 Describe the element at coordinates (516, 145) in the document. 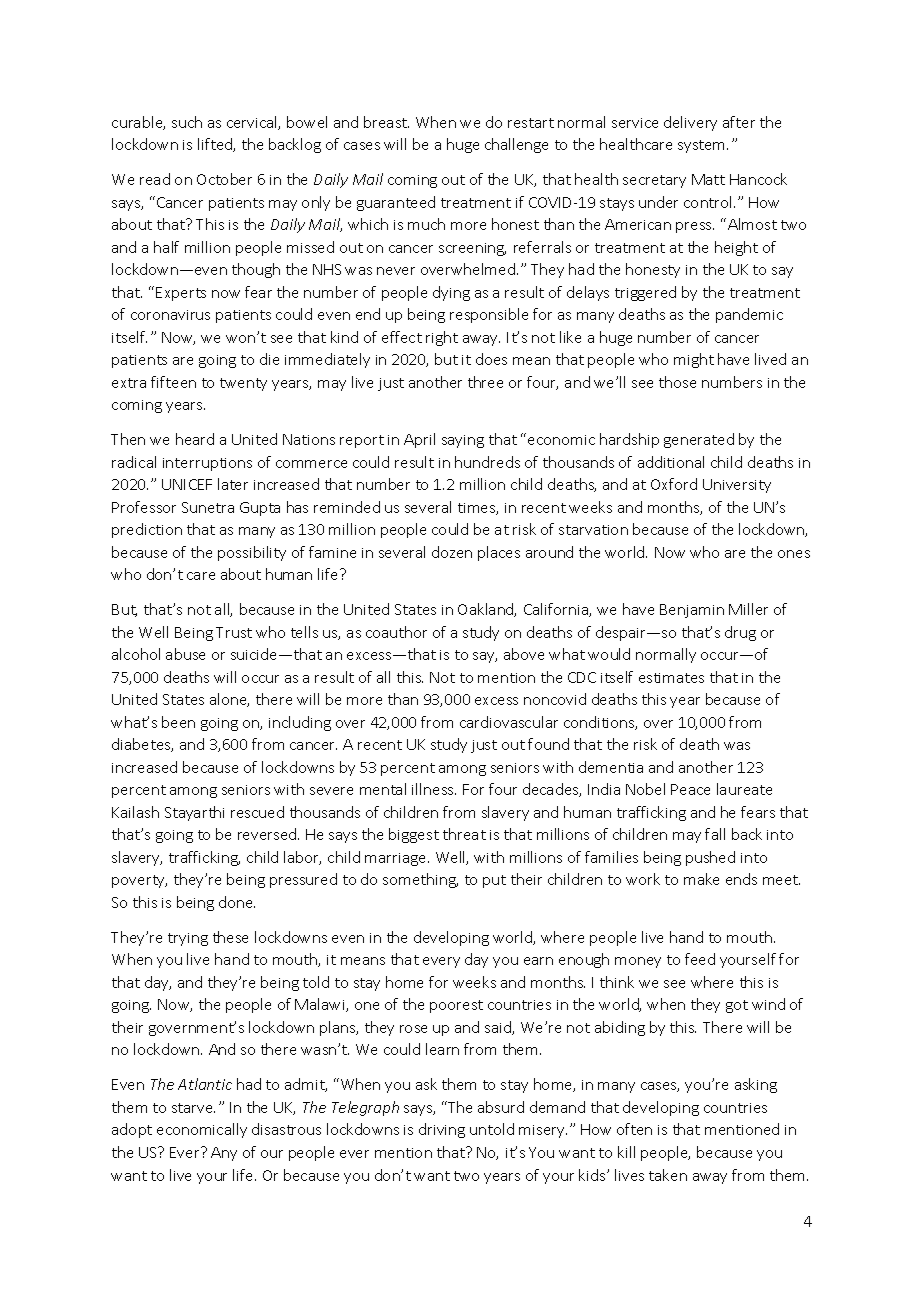

I see `challenge` at that location.
